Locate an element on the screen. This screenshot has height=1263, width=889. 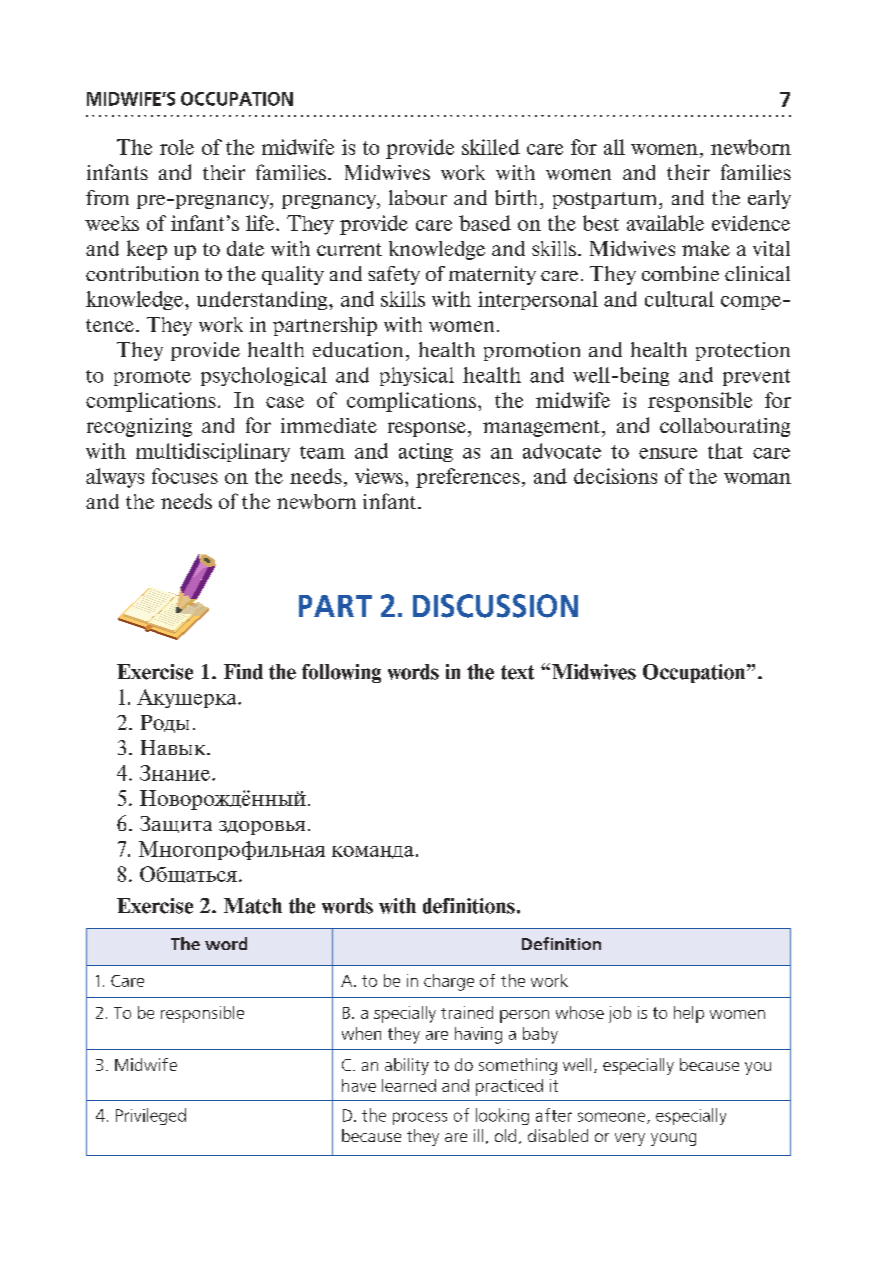
process is located at coordinates (420, 1118).
